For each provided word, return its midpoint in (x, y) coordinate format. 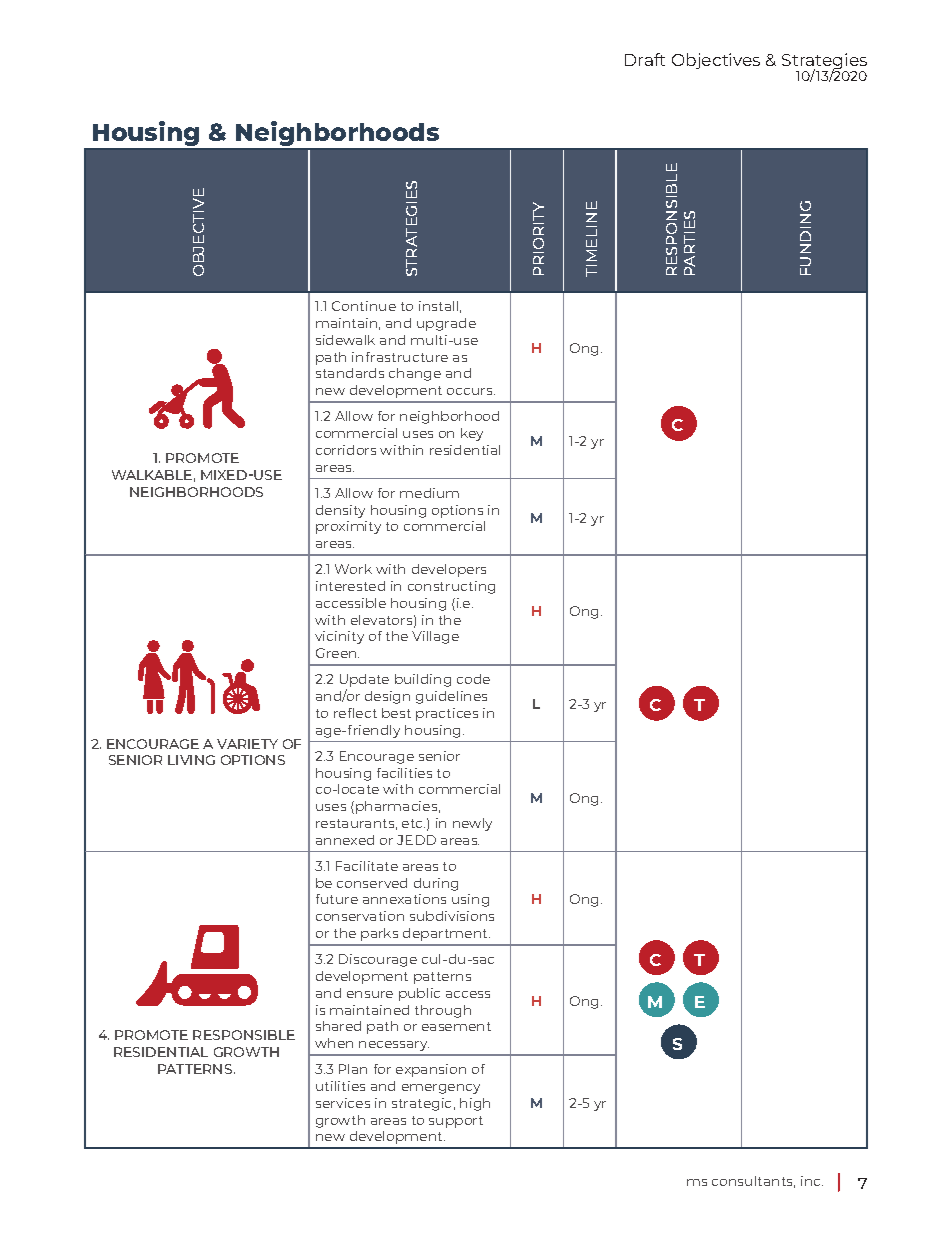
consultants (753, 1182)
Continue (364, 306)
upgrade (446, 324)
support (456, 1122)
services (343, 1103)
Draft (645, 59)
